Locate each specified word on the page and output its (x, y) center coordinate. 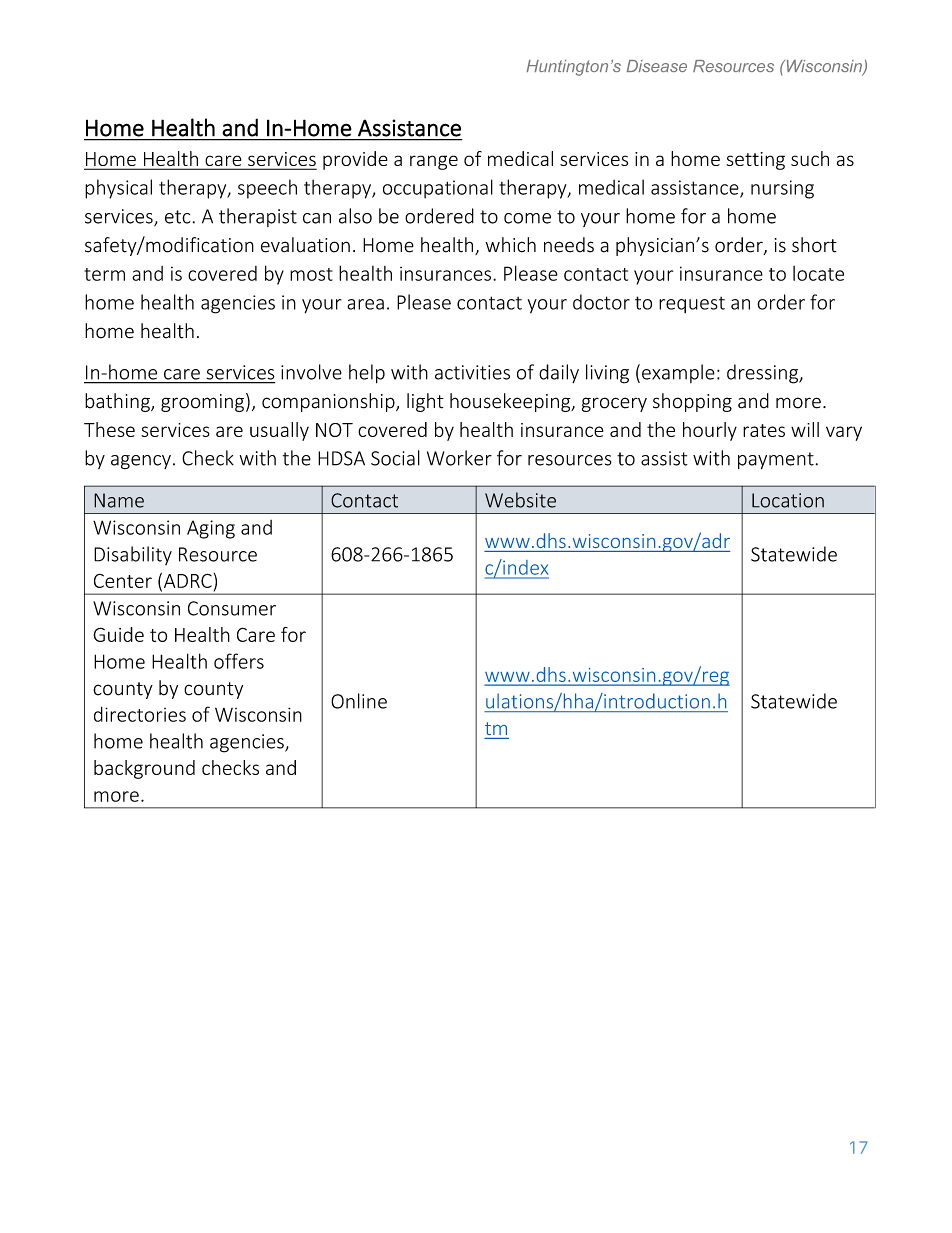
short (814, 245)
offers (239, 661)
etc (178, 217)
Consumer (232, 608)
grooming (202, 403)
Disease (657, 66)
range (434, 162)
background (144, 769)
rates (764, 430)
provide (355, 160)
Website (520, 500)
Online (359, 701)
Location (788, 500)
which (511, 245)
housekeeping (511, 402)
